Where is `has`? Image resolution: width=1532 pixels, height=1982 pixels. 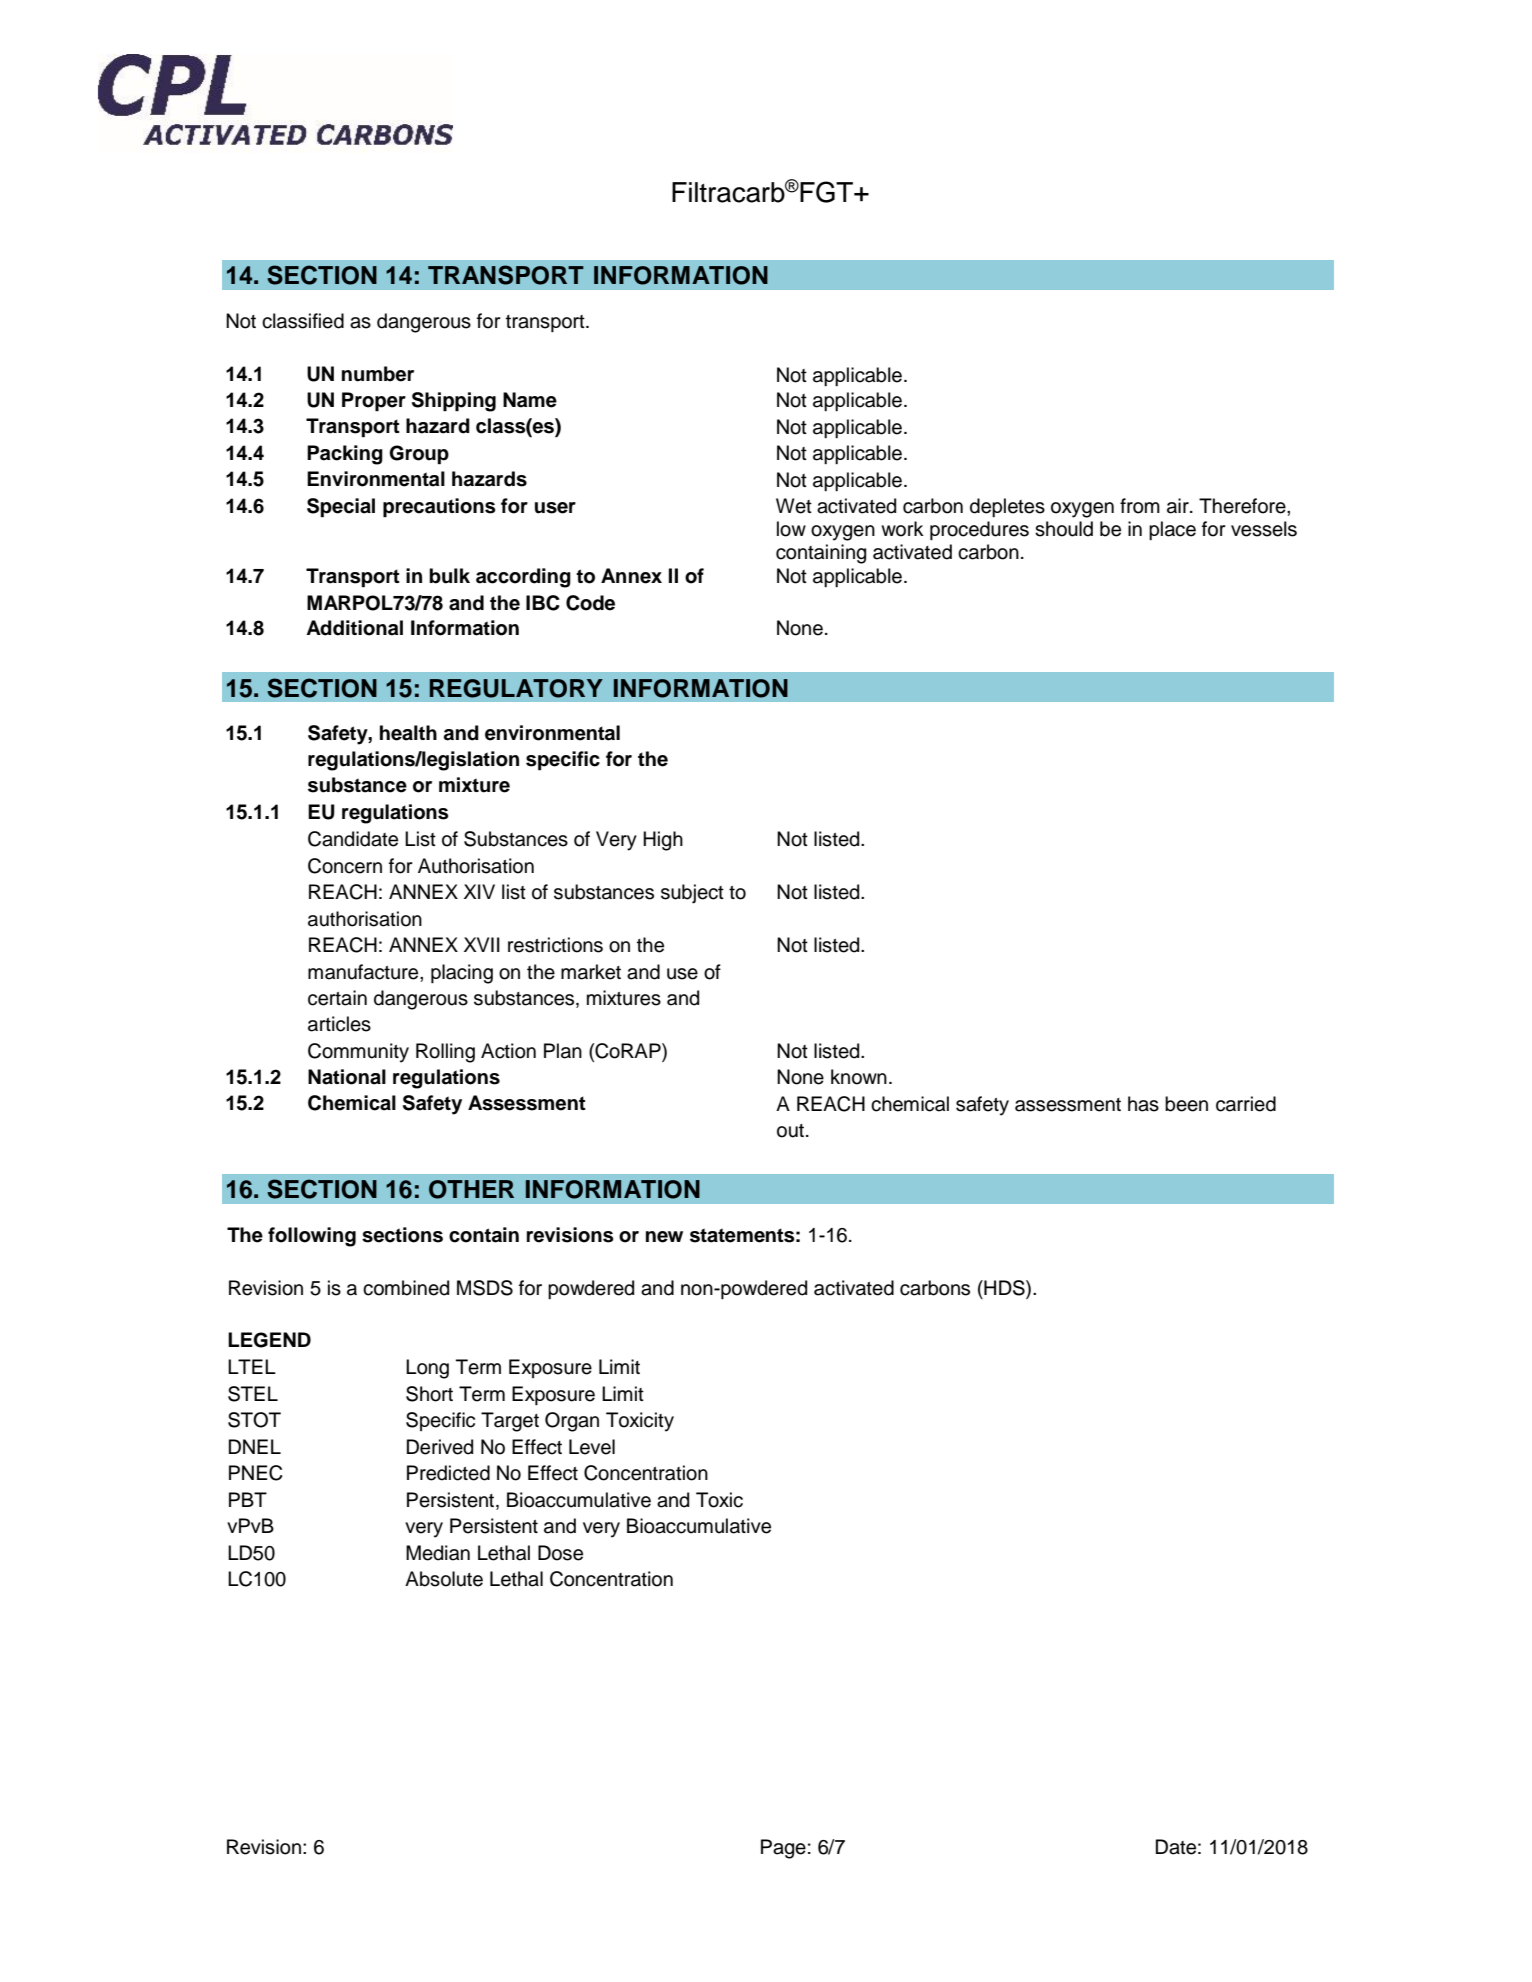
has is located at coordinates (1143, 1104).
